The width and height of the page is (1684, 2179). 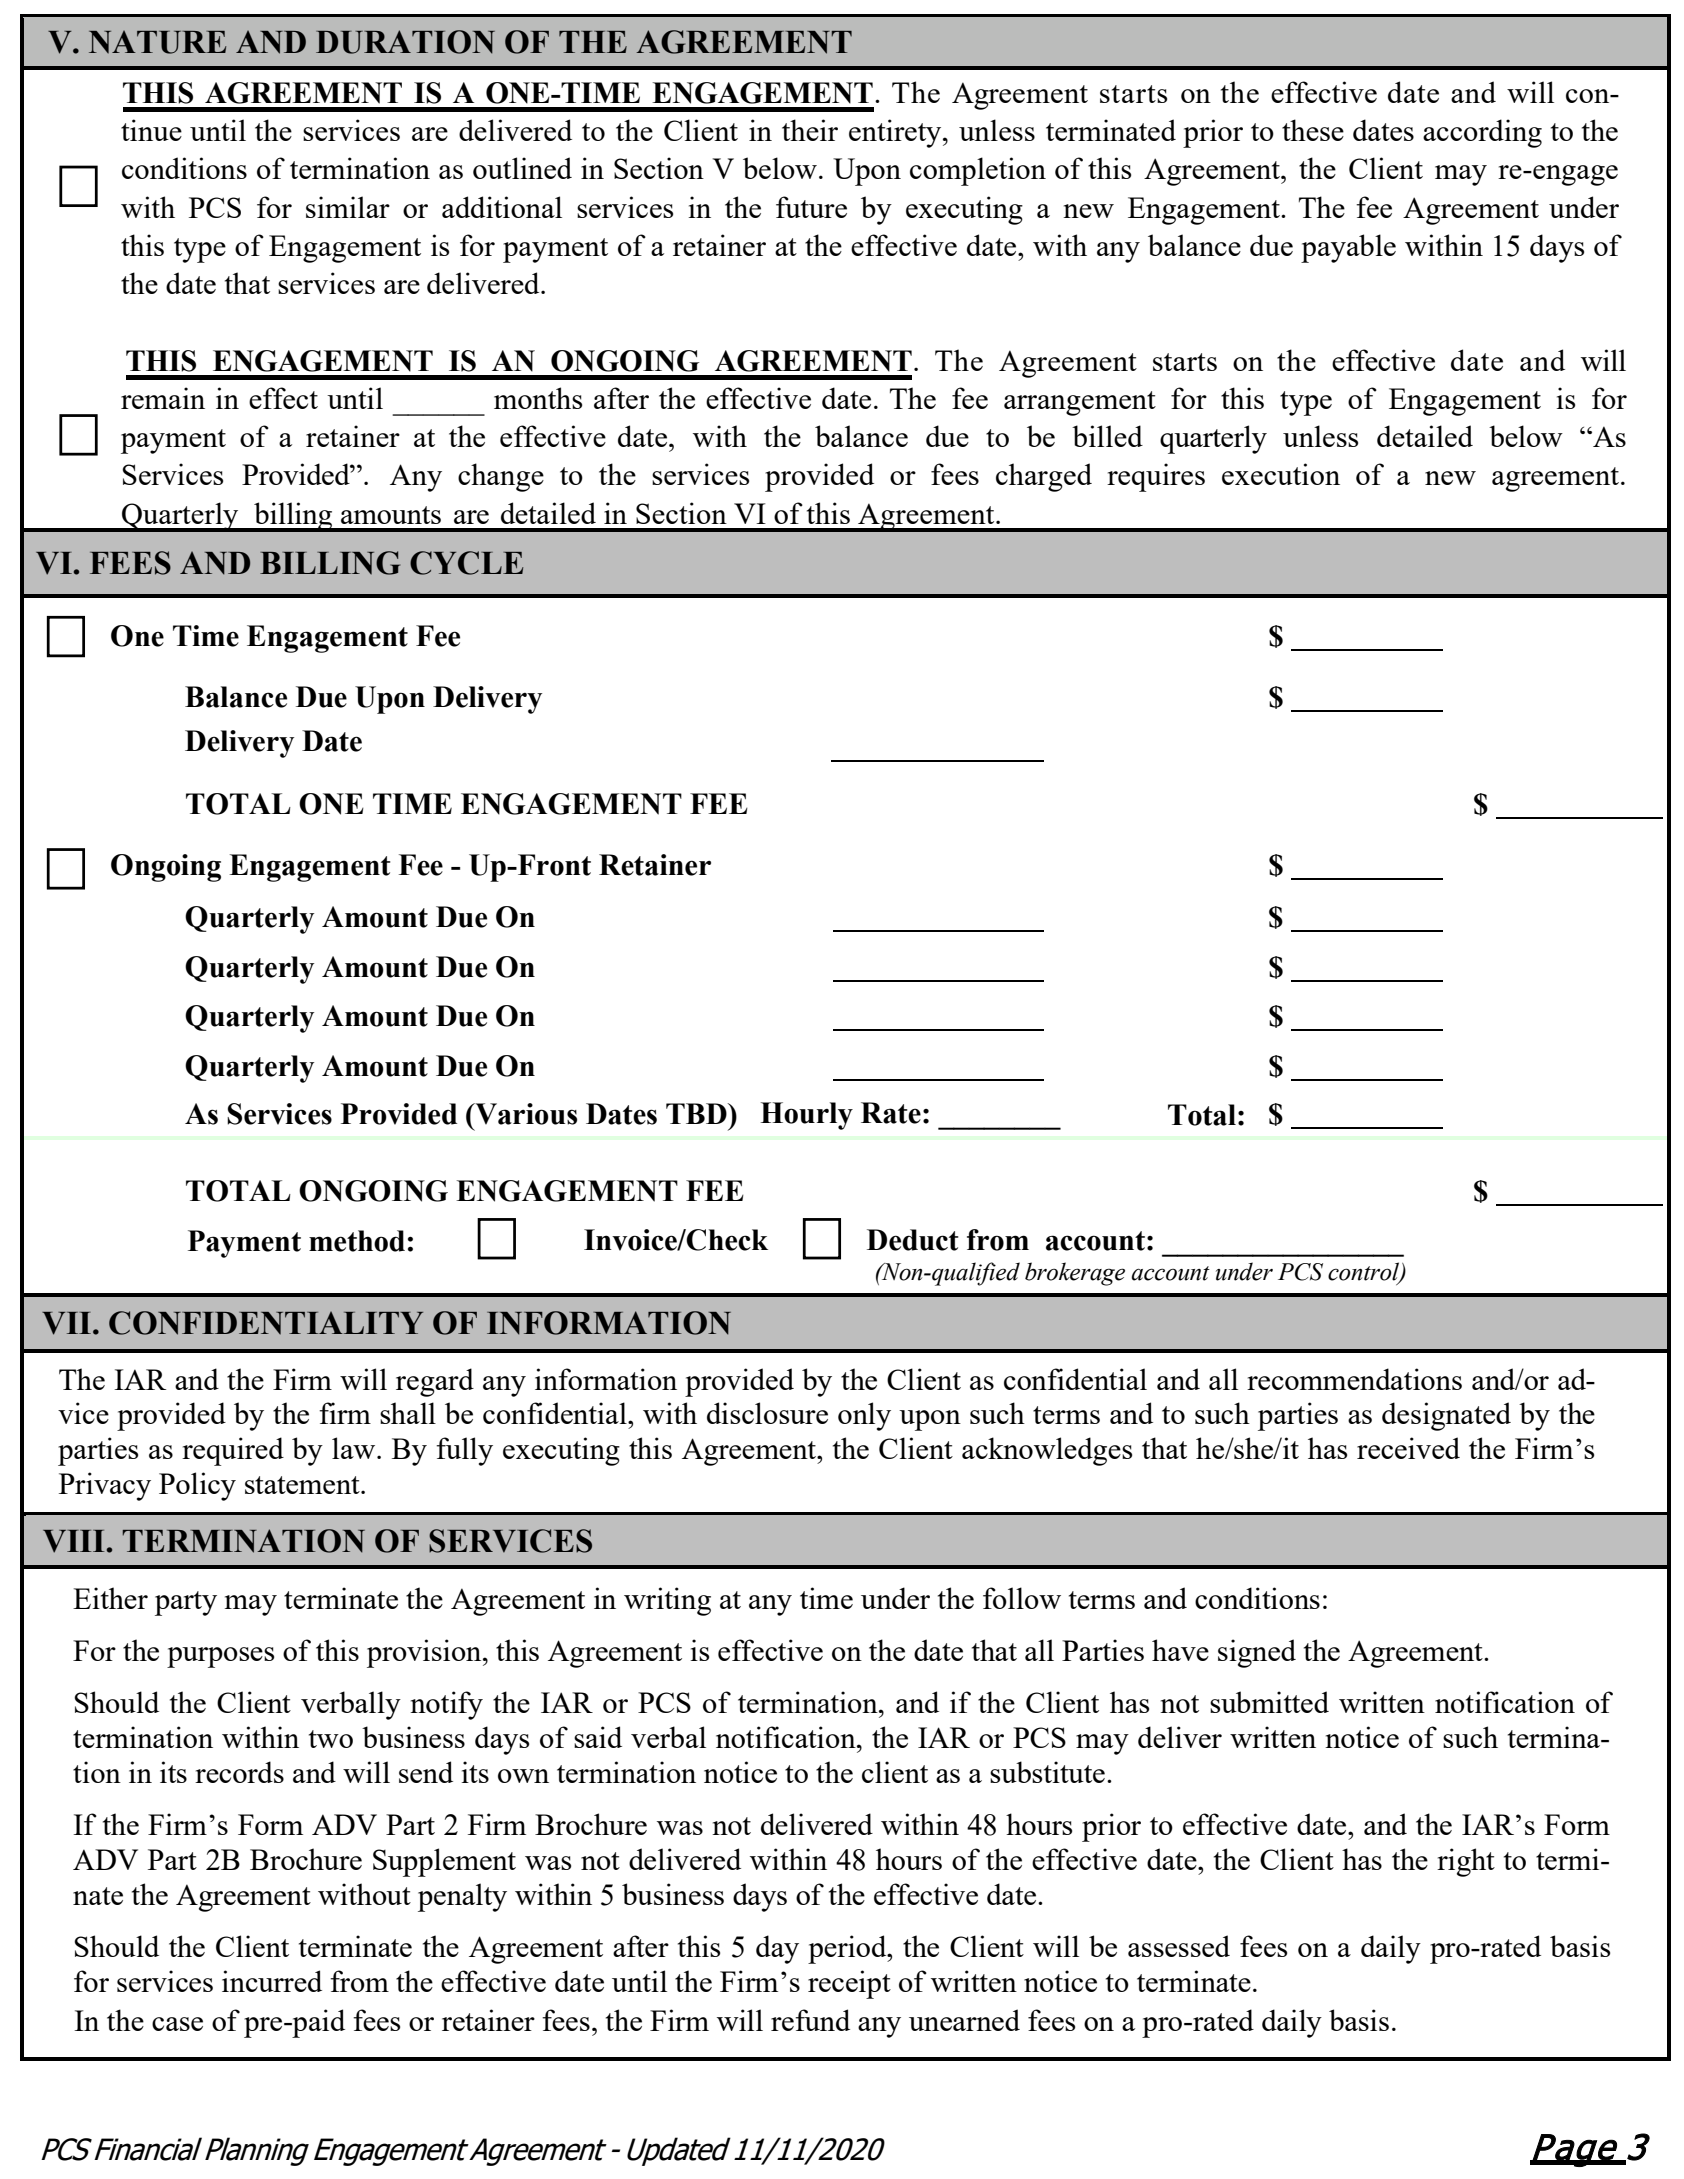 What do you see at coordinates (272, 1981) in the page?
I see `incurred` at bounding box center [272, 1981].
